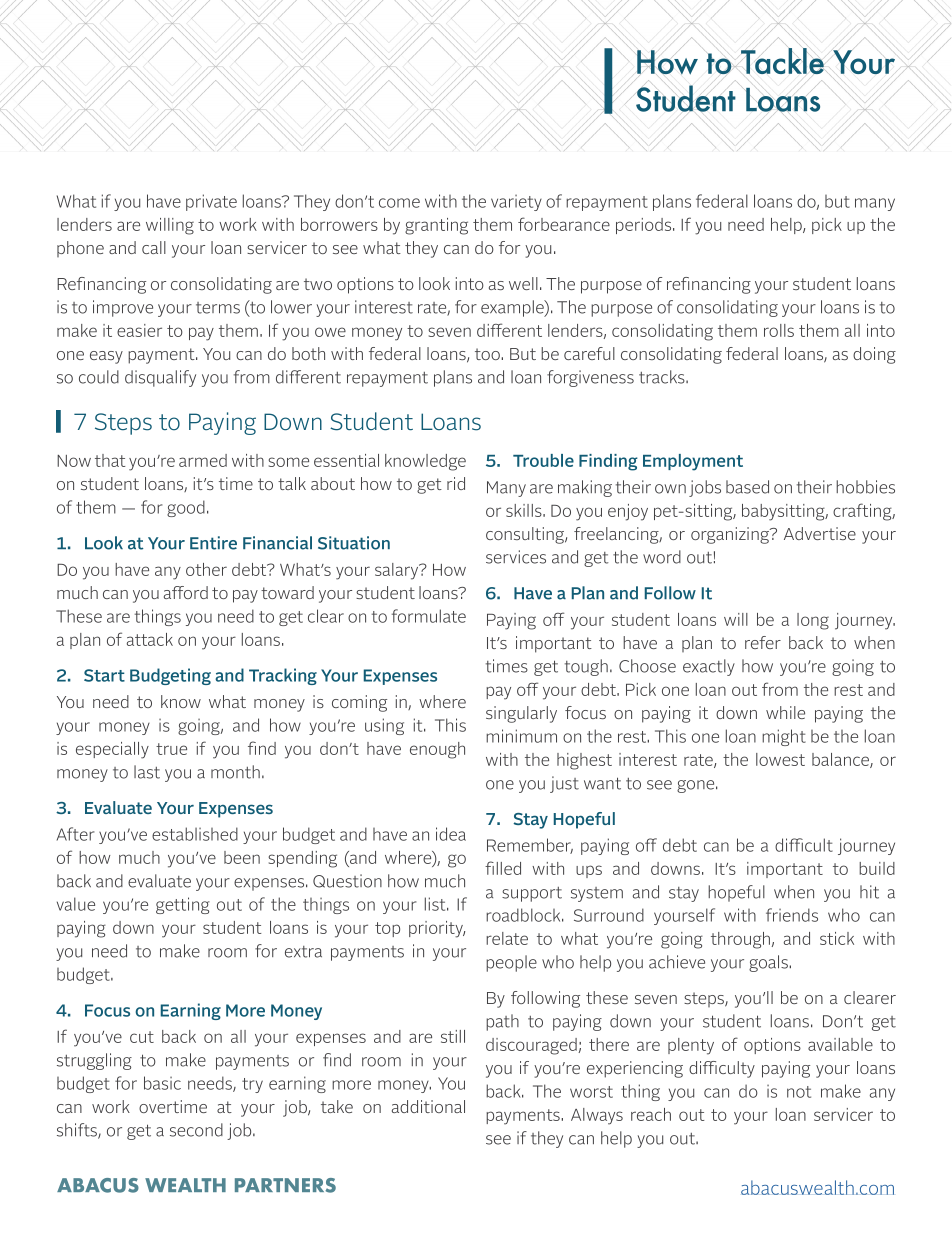 The width and height of the image is (952, 1233). I want to click on private, so click(211, 202).
